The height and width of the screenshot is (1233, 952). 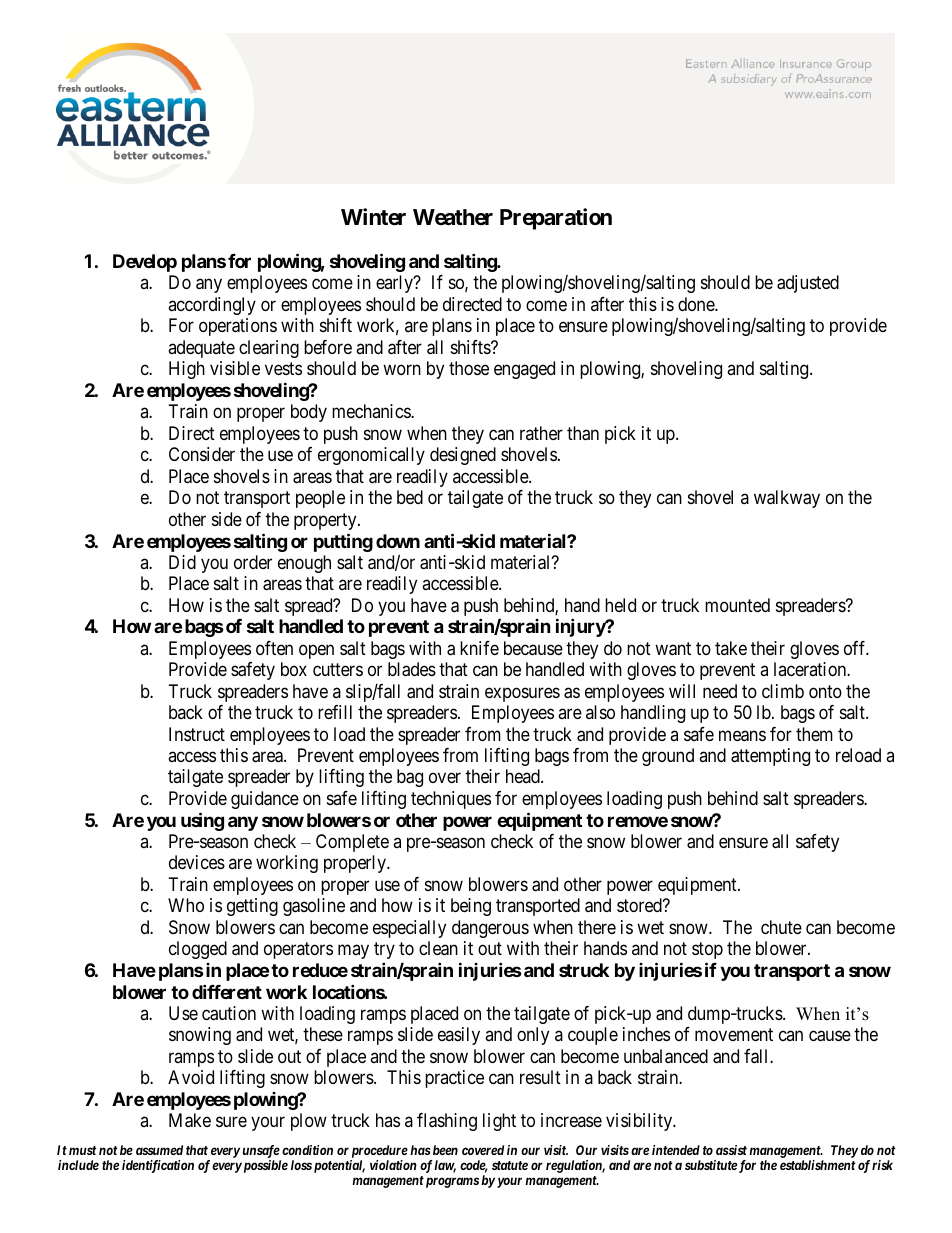 What do you see at coordinates (159, 1150) in the screenshot?
I see `assumed` at bounding box center [159, 1150].
